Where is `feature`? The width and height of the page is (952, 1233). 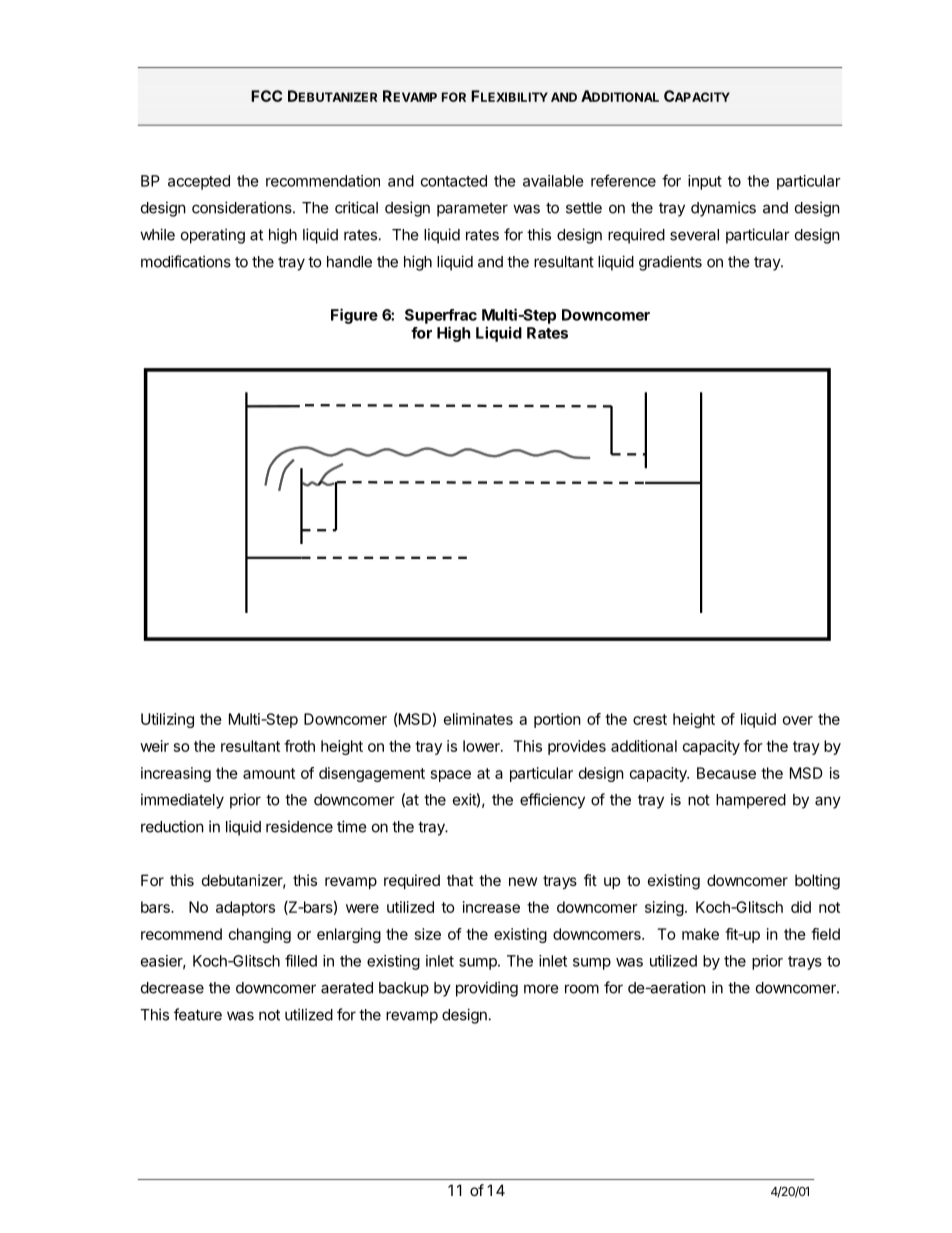 feature is located at coordinates (198, 1014).
